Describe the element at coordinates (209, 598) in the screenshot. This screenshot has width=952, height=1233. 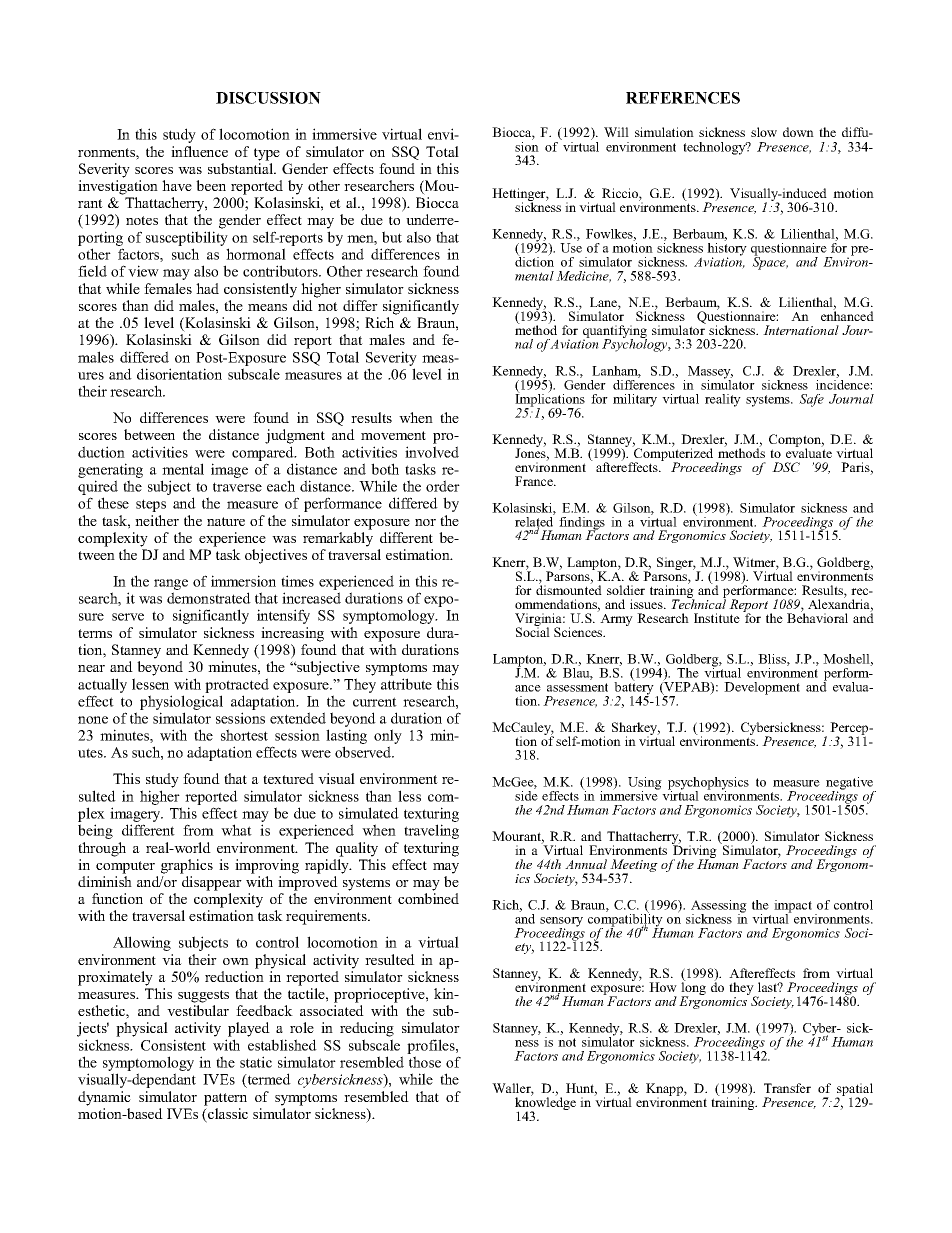
I see `demonstrated` at that location.
